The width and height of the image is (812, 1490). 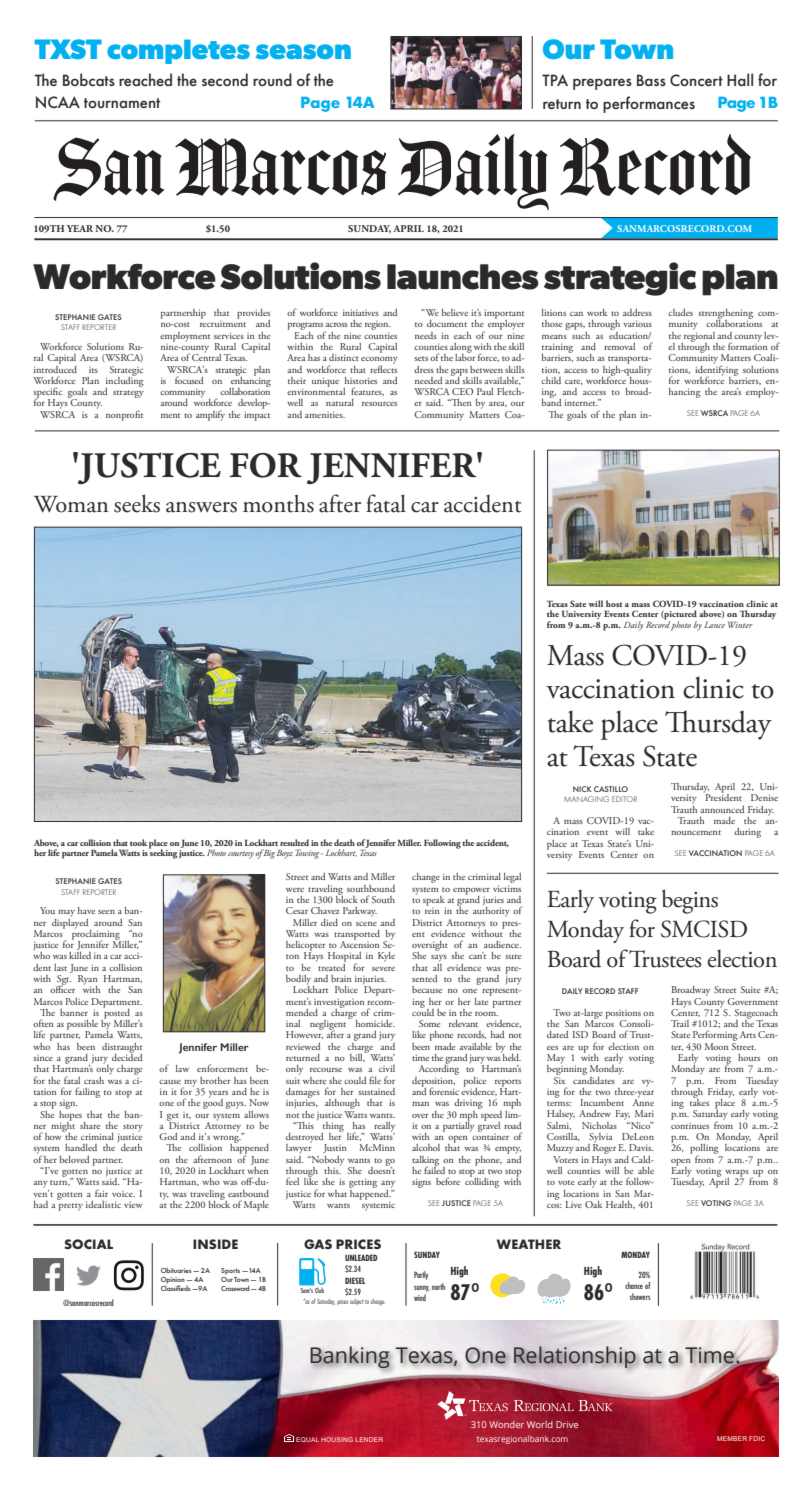 I want to click on story, so click(x=133, y=1128).
